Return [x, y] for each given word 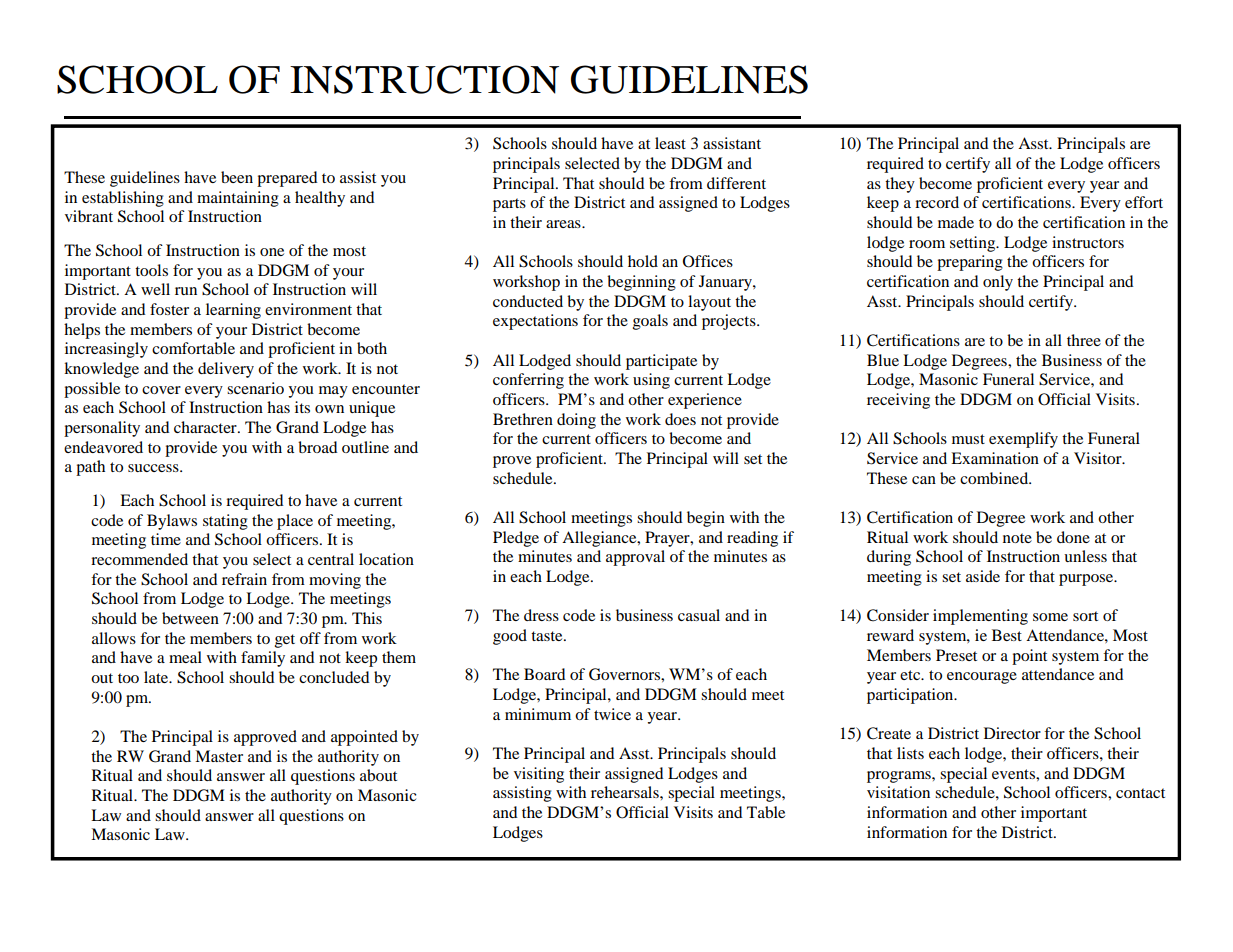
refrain [244, 579]
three [1084, 340]
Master [219, 756]
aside [983, 576]
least [670, 143]
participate [661, 362]
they [900, 185]
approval [635, 558]
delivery [226, 370]
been [237, 177]
